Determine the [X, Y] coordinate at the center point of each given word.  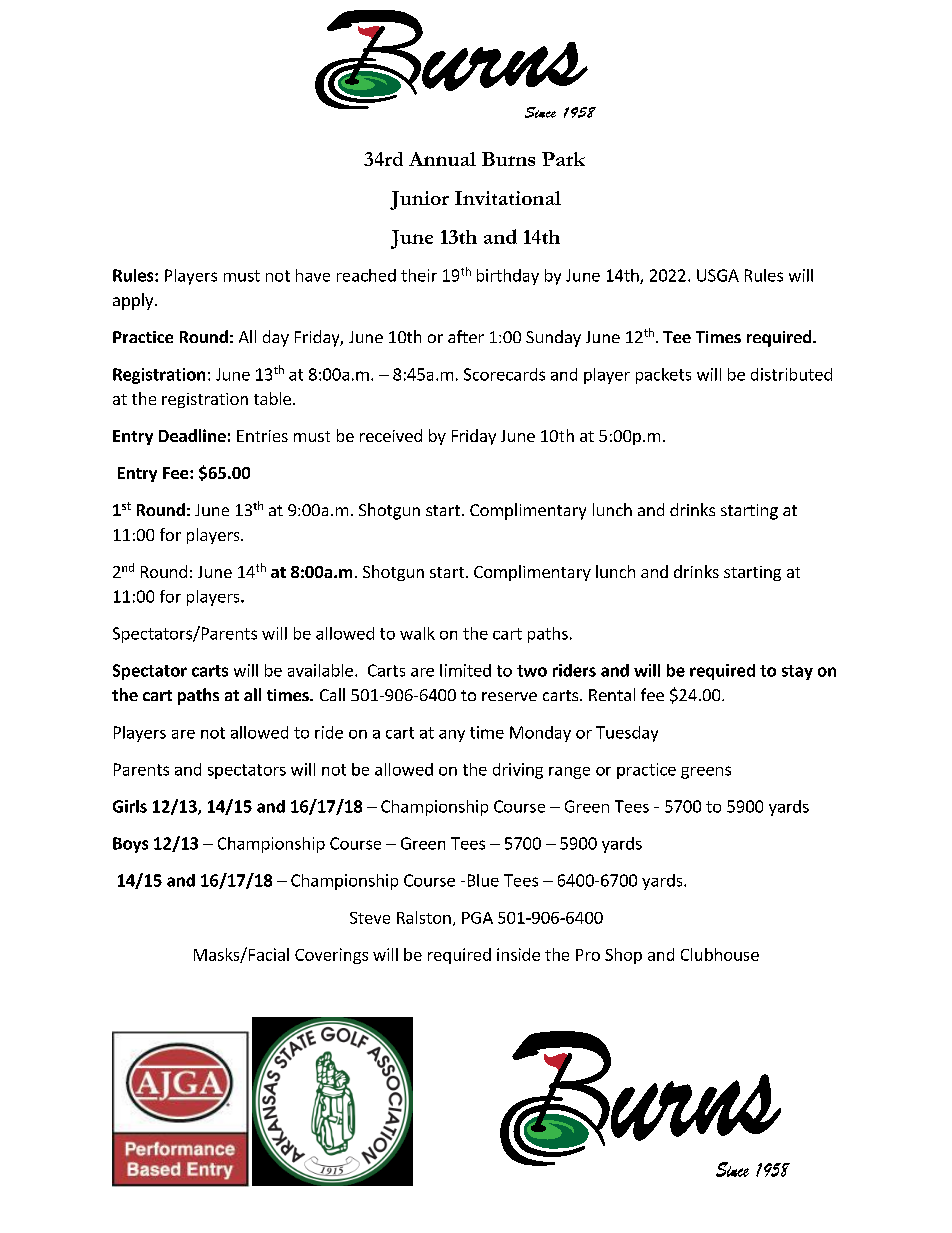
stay [797, 672]
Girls [130, 806]
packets [663, 376]
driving [518, 771]
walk [417, 633]
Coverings [331, 956]
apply [134, 301]
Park [563, 159]
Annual [442, 159]
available [320, 670]
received [391, 435]
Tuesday [627, 734]
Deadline [192, 435]
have [313, 275]
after [466, 336]
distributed [791, 374]
